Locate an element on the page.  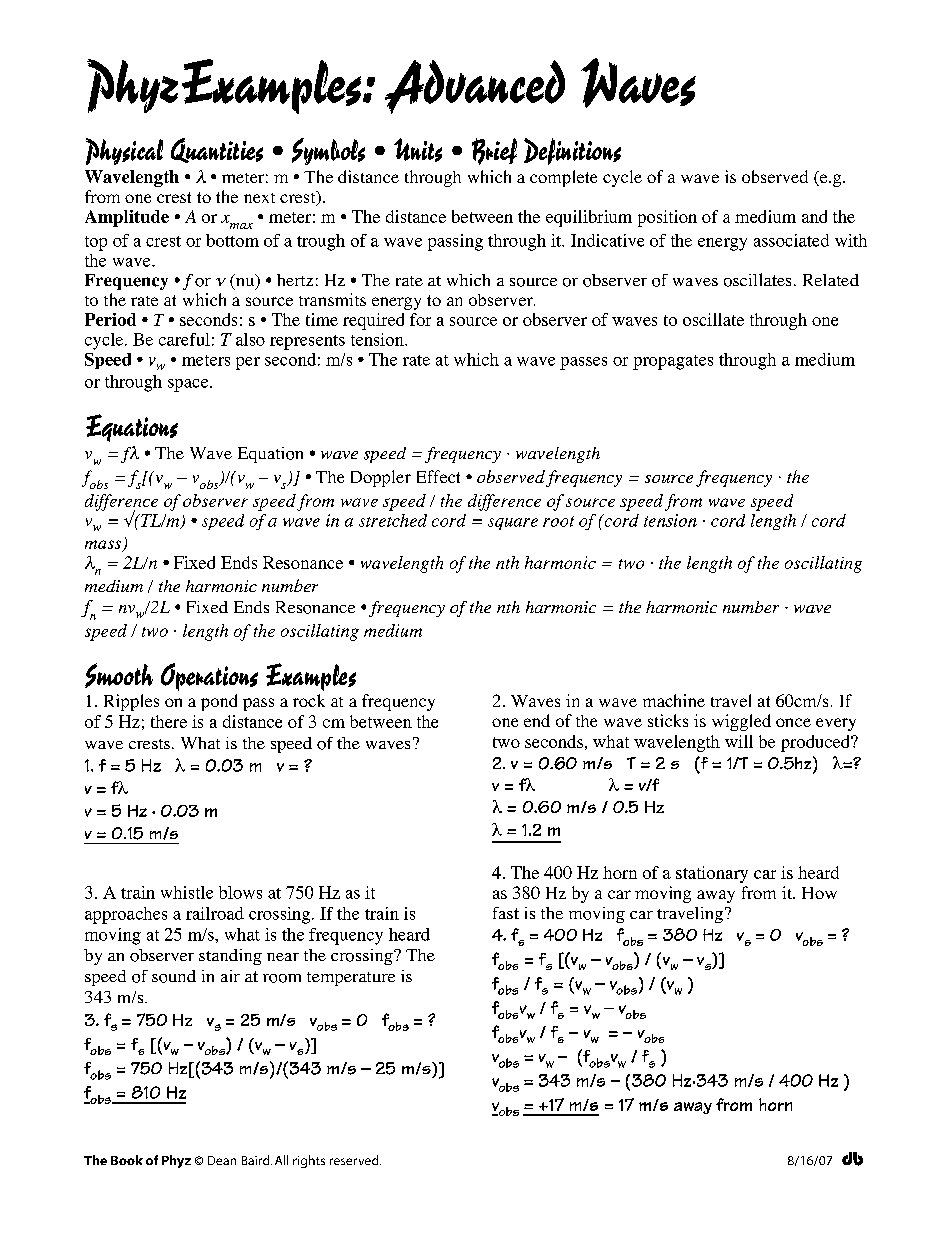
space is located at coordinates (189, 385).
